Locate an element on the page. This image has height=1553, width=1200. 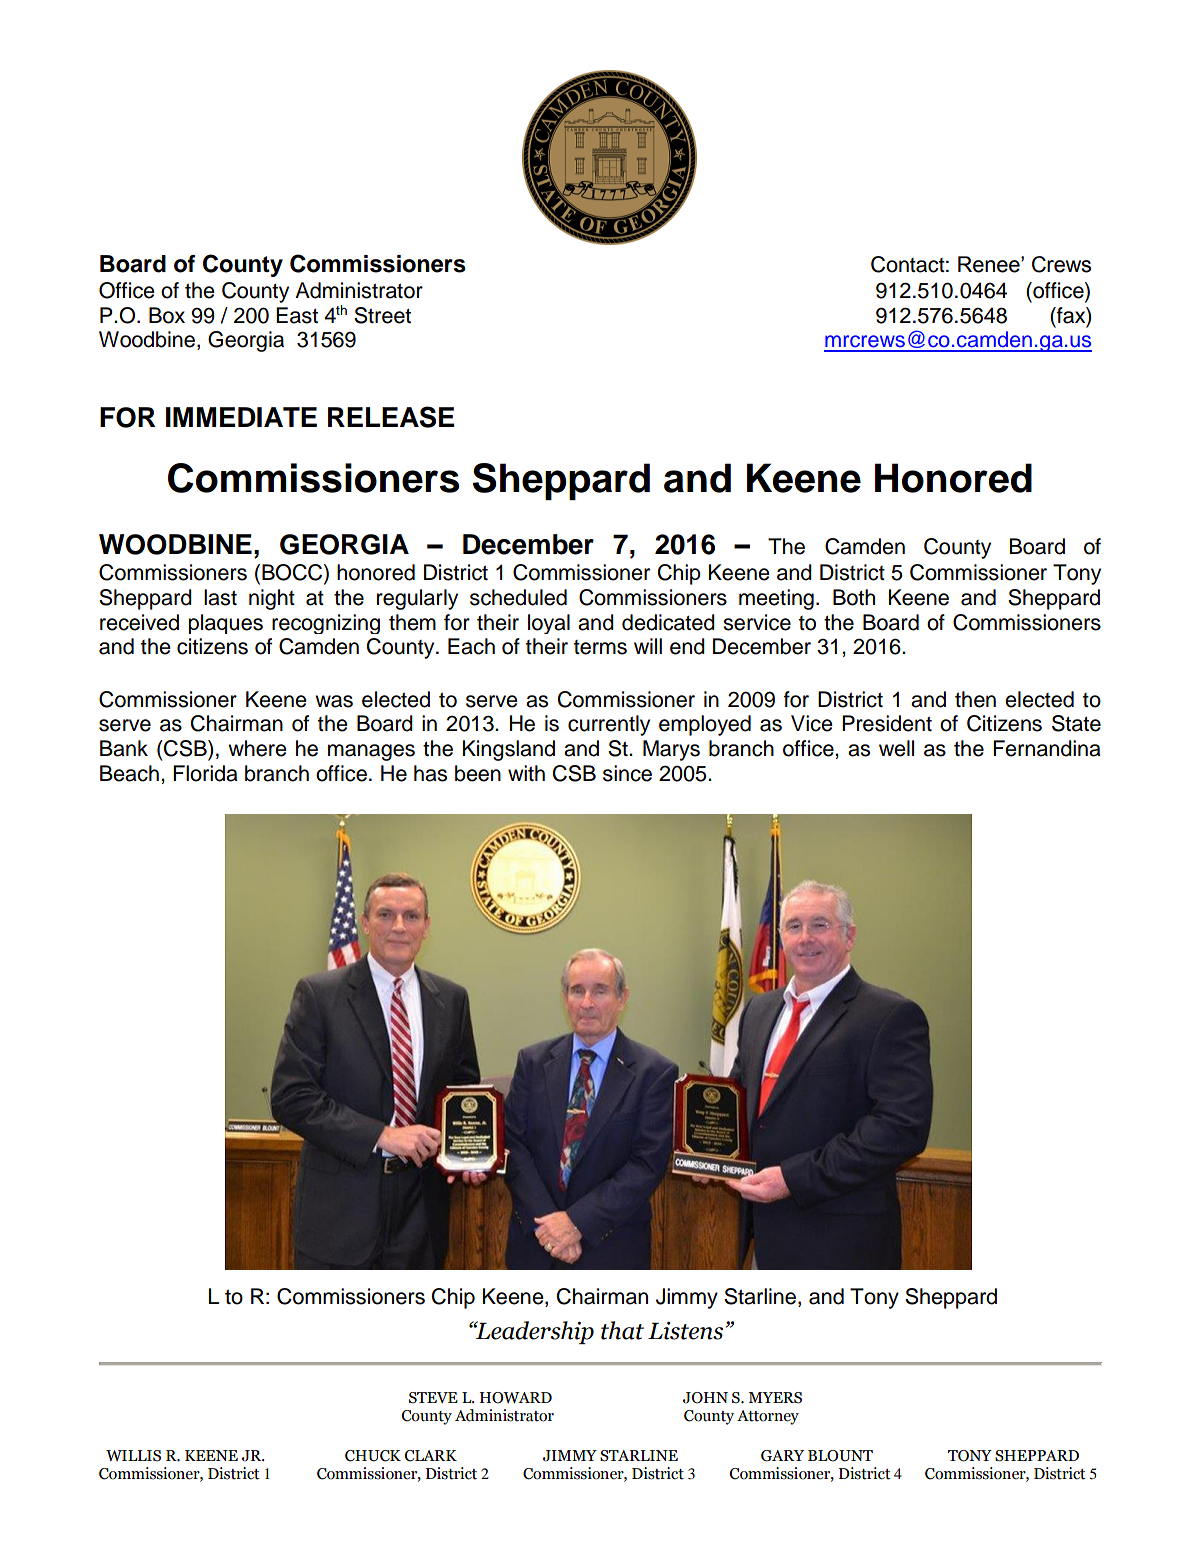
East is located at coordinates (297, 315).
